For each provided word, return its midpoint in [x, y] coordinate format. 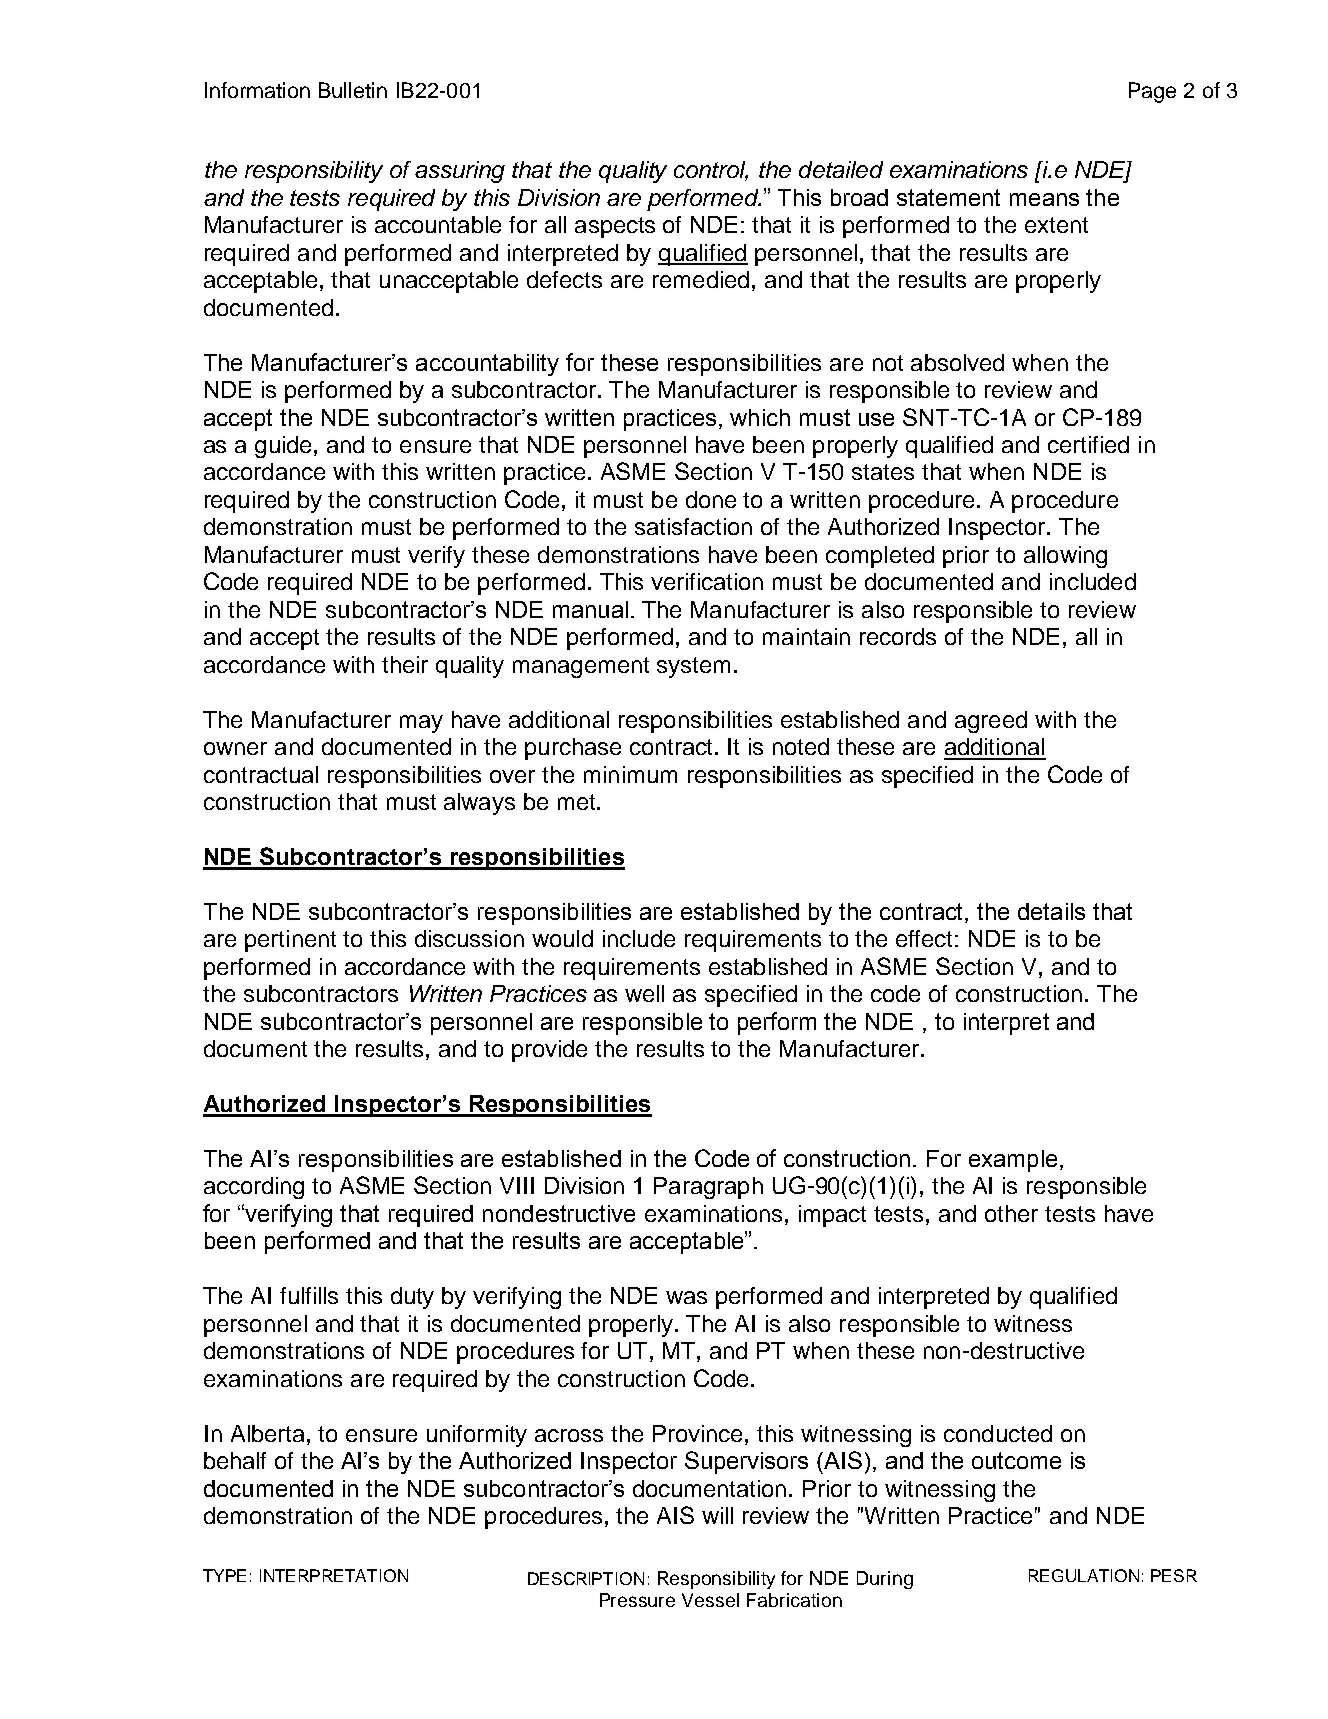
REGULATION [1084, 1575]
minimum [630, 774]
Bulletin [353, 90]
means [1044, 199]
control [711, 171]
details [1051, 911]
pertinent [290, 941]
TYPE [224, 1575]
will [717, 1515]
